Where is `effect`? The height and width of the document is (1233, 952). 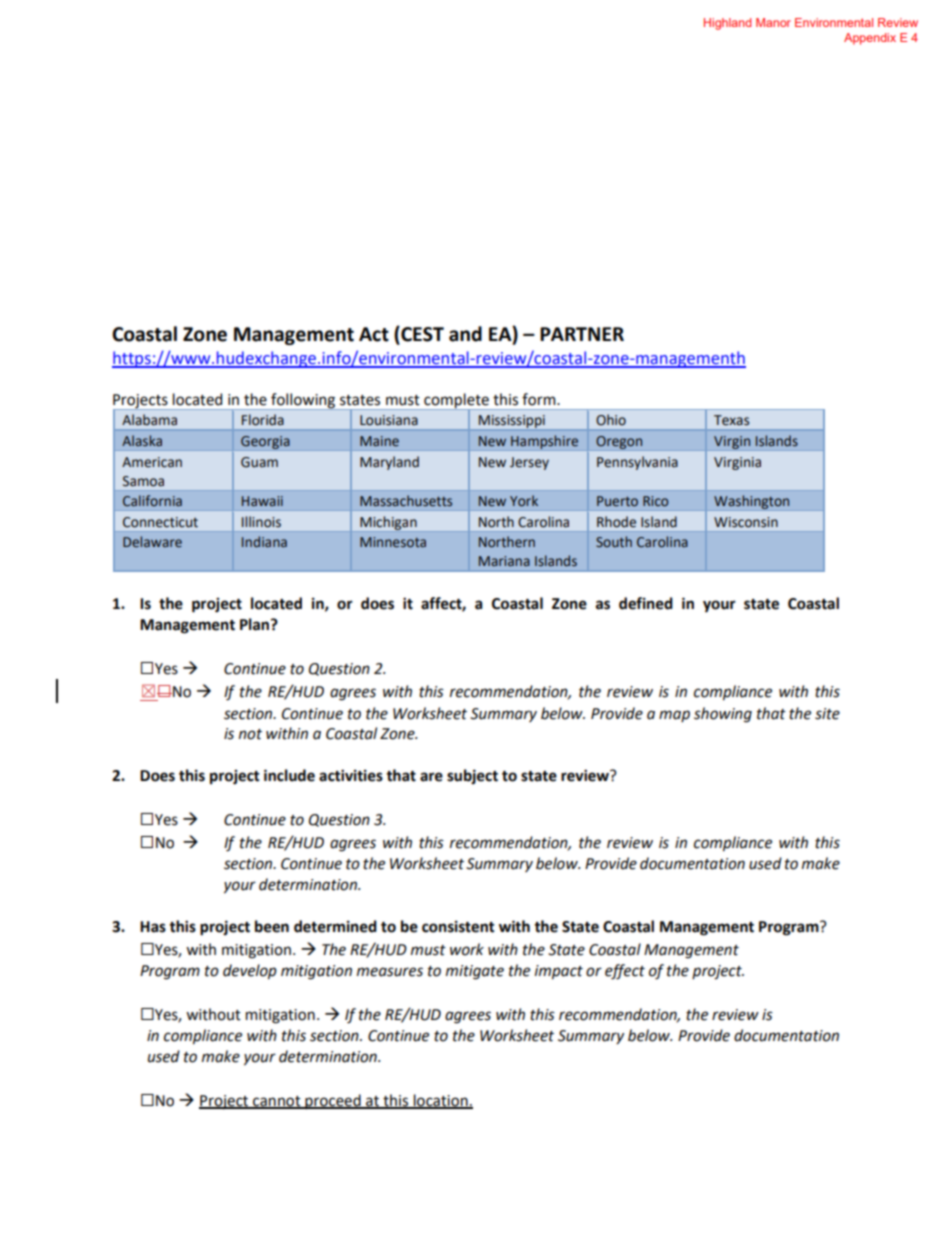
effect is located at coordinates (625, 972).
